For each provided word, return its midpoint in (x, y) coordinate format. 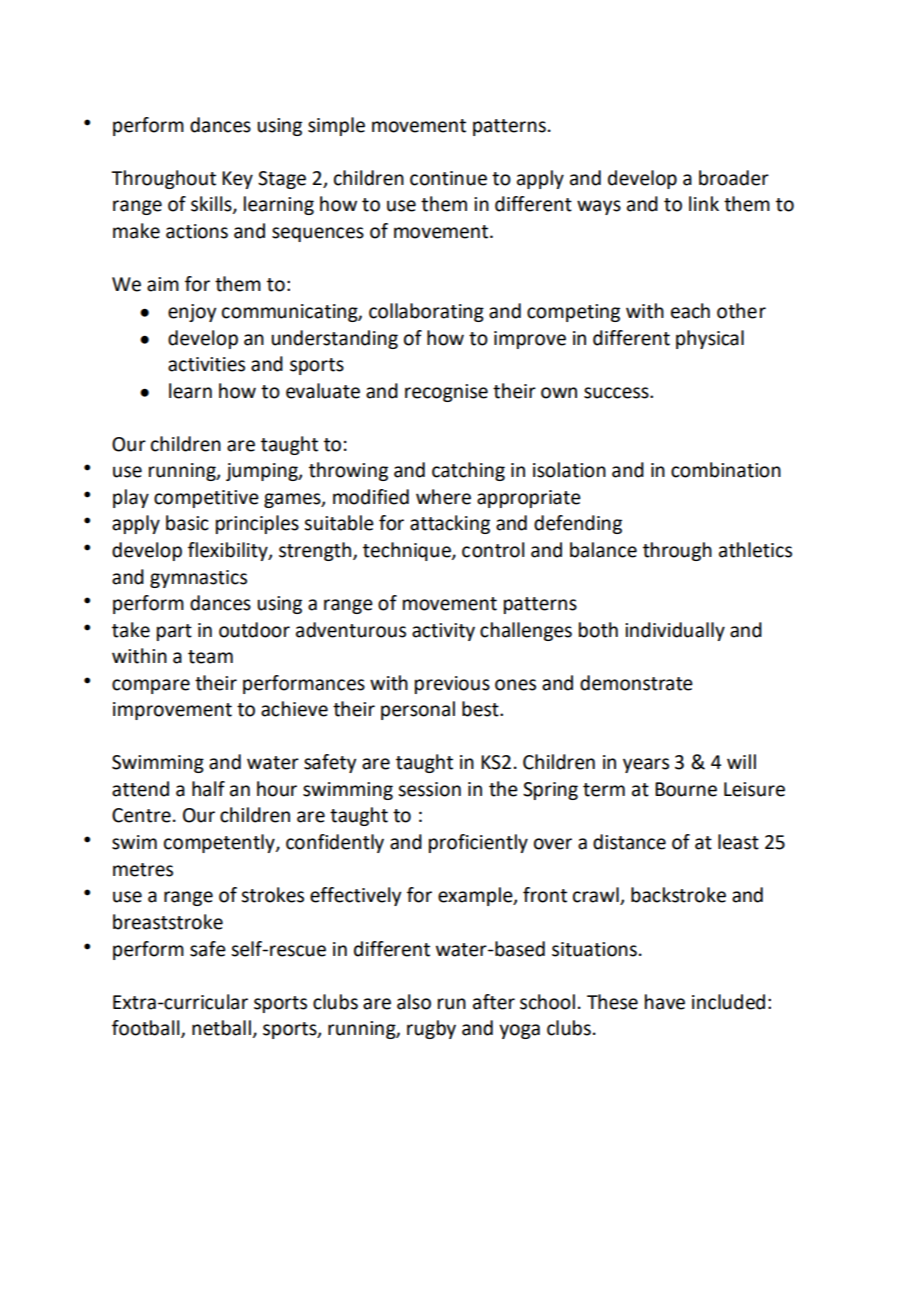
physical (710, 339)
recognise (446, 393)
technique (408, 551)
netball (221, 1028)
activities (206, 364)
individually (675, 631)
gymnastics (198, 579)
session (429, 789)
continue (448, 178)
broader (734, 178)
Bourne (686, 789)
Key (237, 180)
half (208, 789)
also (414, 1002)
